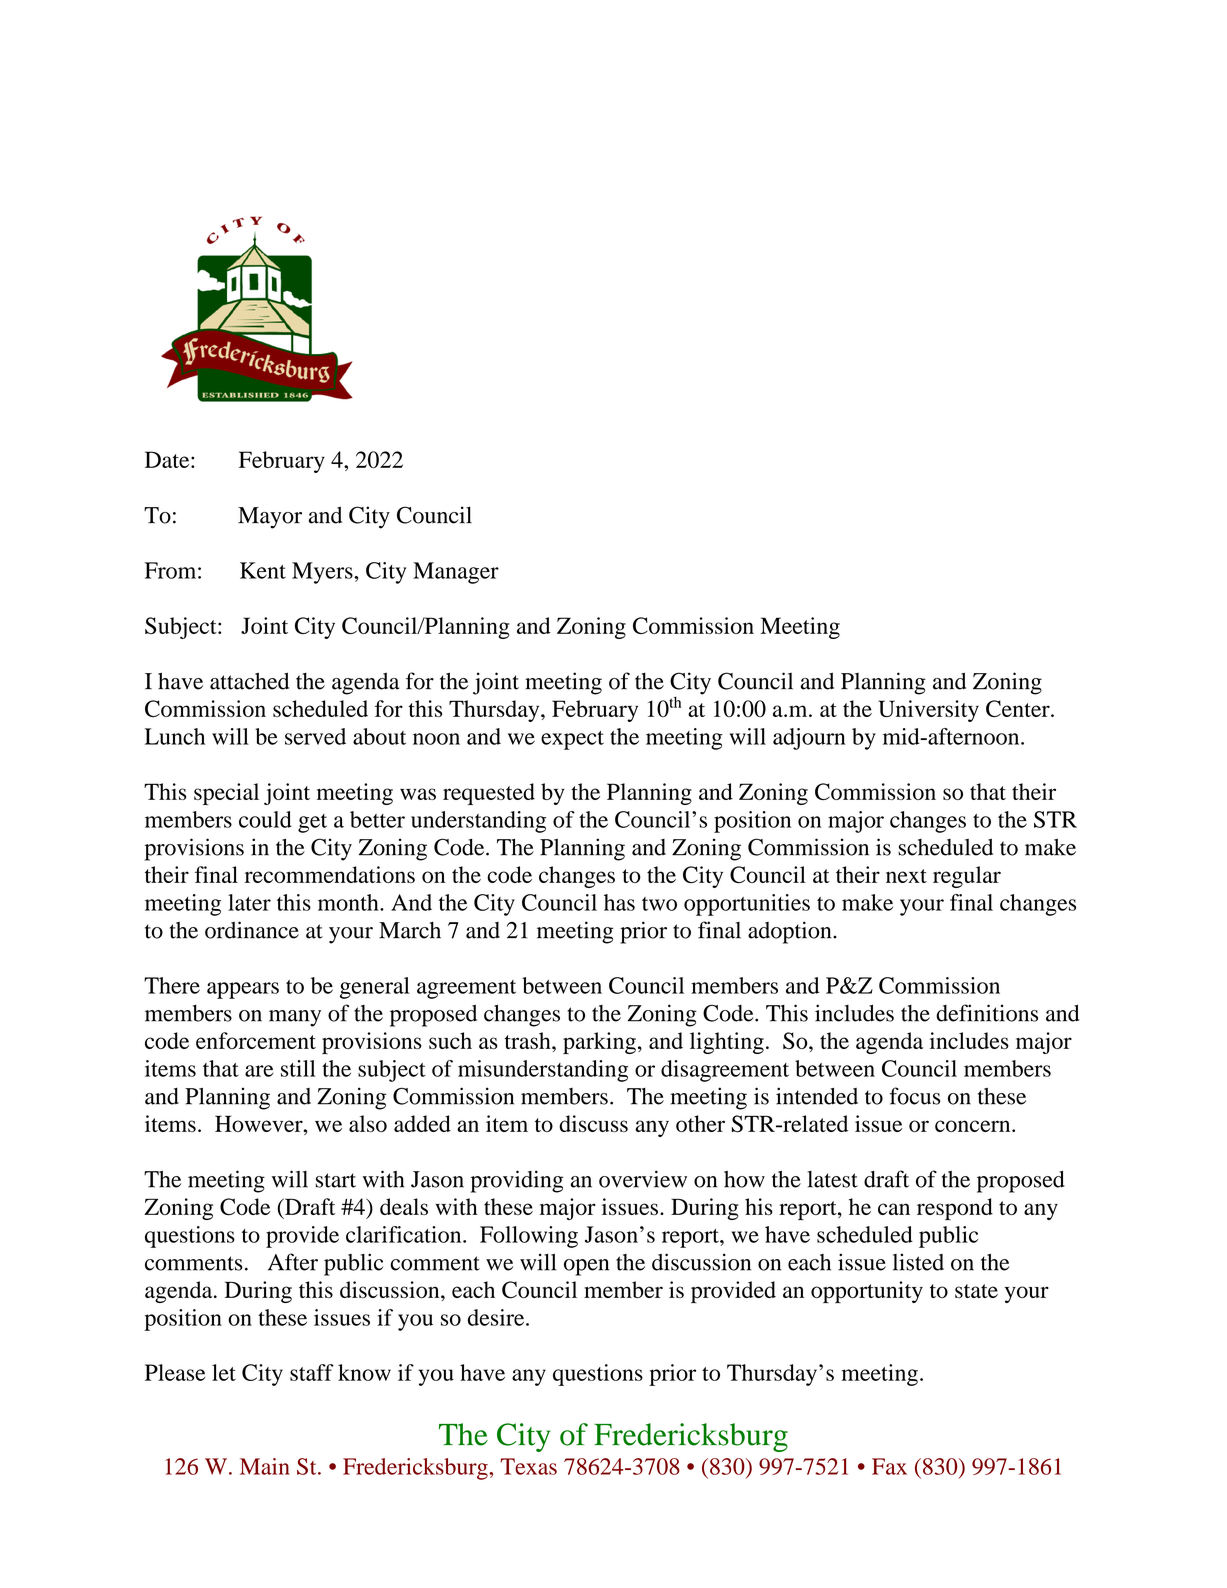 The height and width of the screenshot is (1588, 1227). I want to click on Manager, so click(456, 573).
